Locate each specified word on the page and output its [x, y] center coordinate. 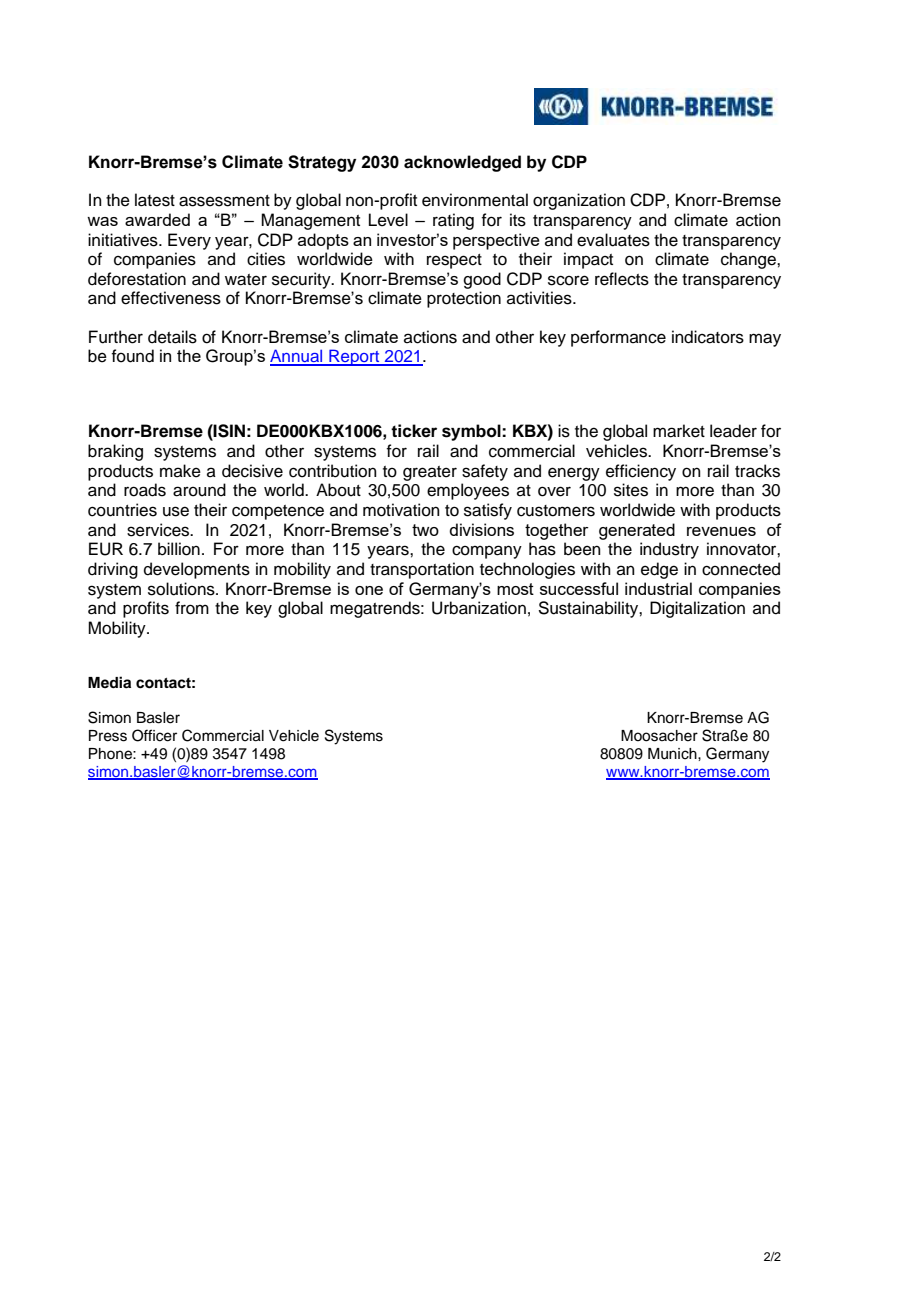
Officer [154, 735]
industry [669, 550]
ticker [414, 431]
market [679, 431]
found [132, 356]
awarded [157, 219]
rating [453, 221]
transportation [422, 570]
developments [197, 570]
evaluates [613, 240]
